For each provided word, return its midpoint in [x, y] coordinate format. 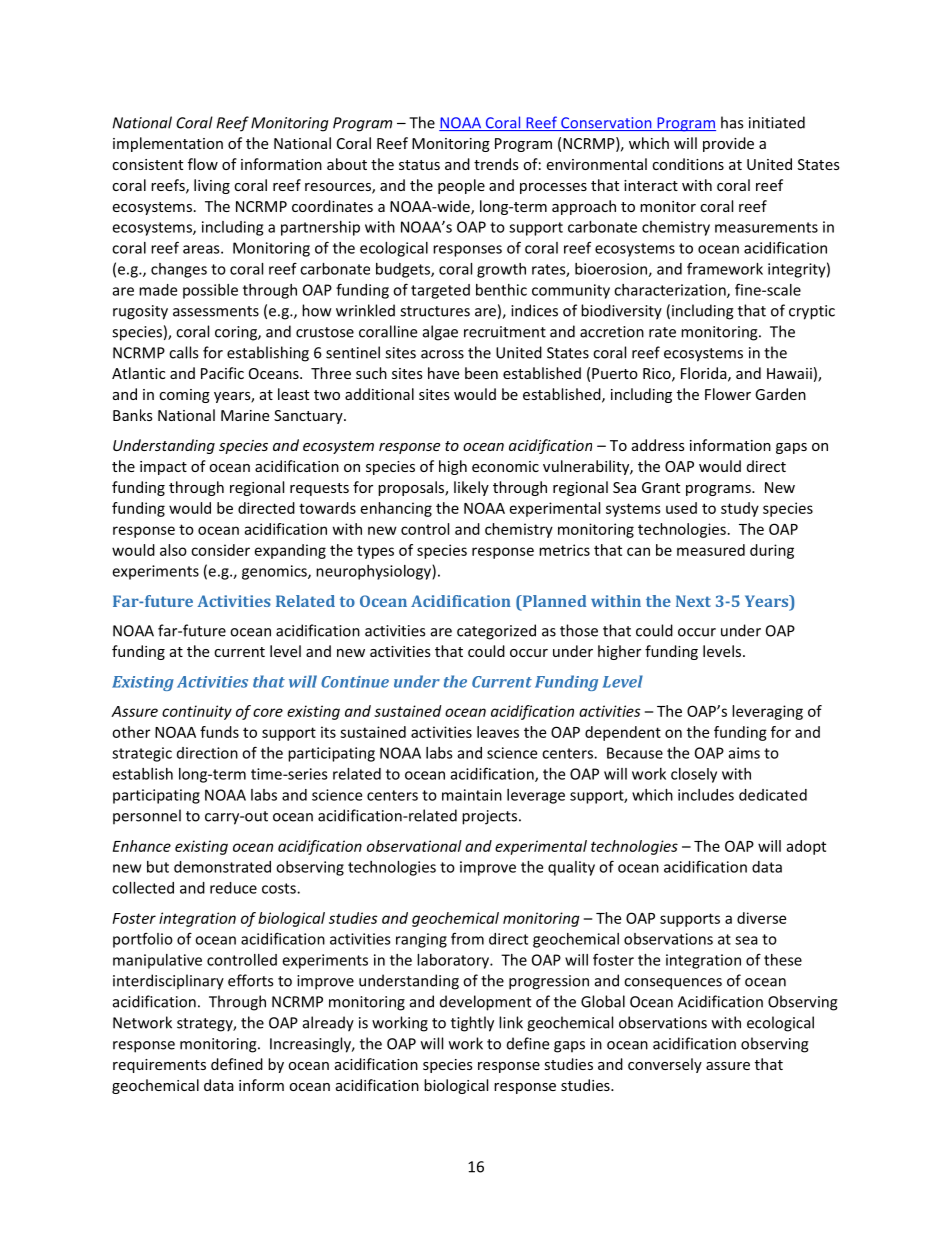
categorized [496, 632]
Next [693, 601]
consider [220, 550]
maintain [472, 795]
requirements [159, 1066]
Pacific [222, 373]
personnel [147, 817]
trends [496, 164]
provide [728, 144]
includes [706, 795]
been [481, 373]
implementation [168, 144]
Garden [780, 394]
